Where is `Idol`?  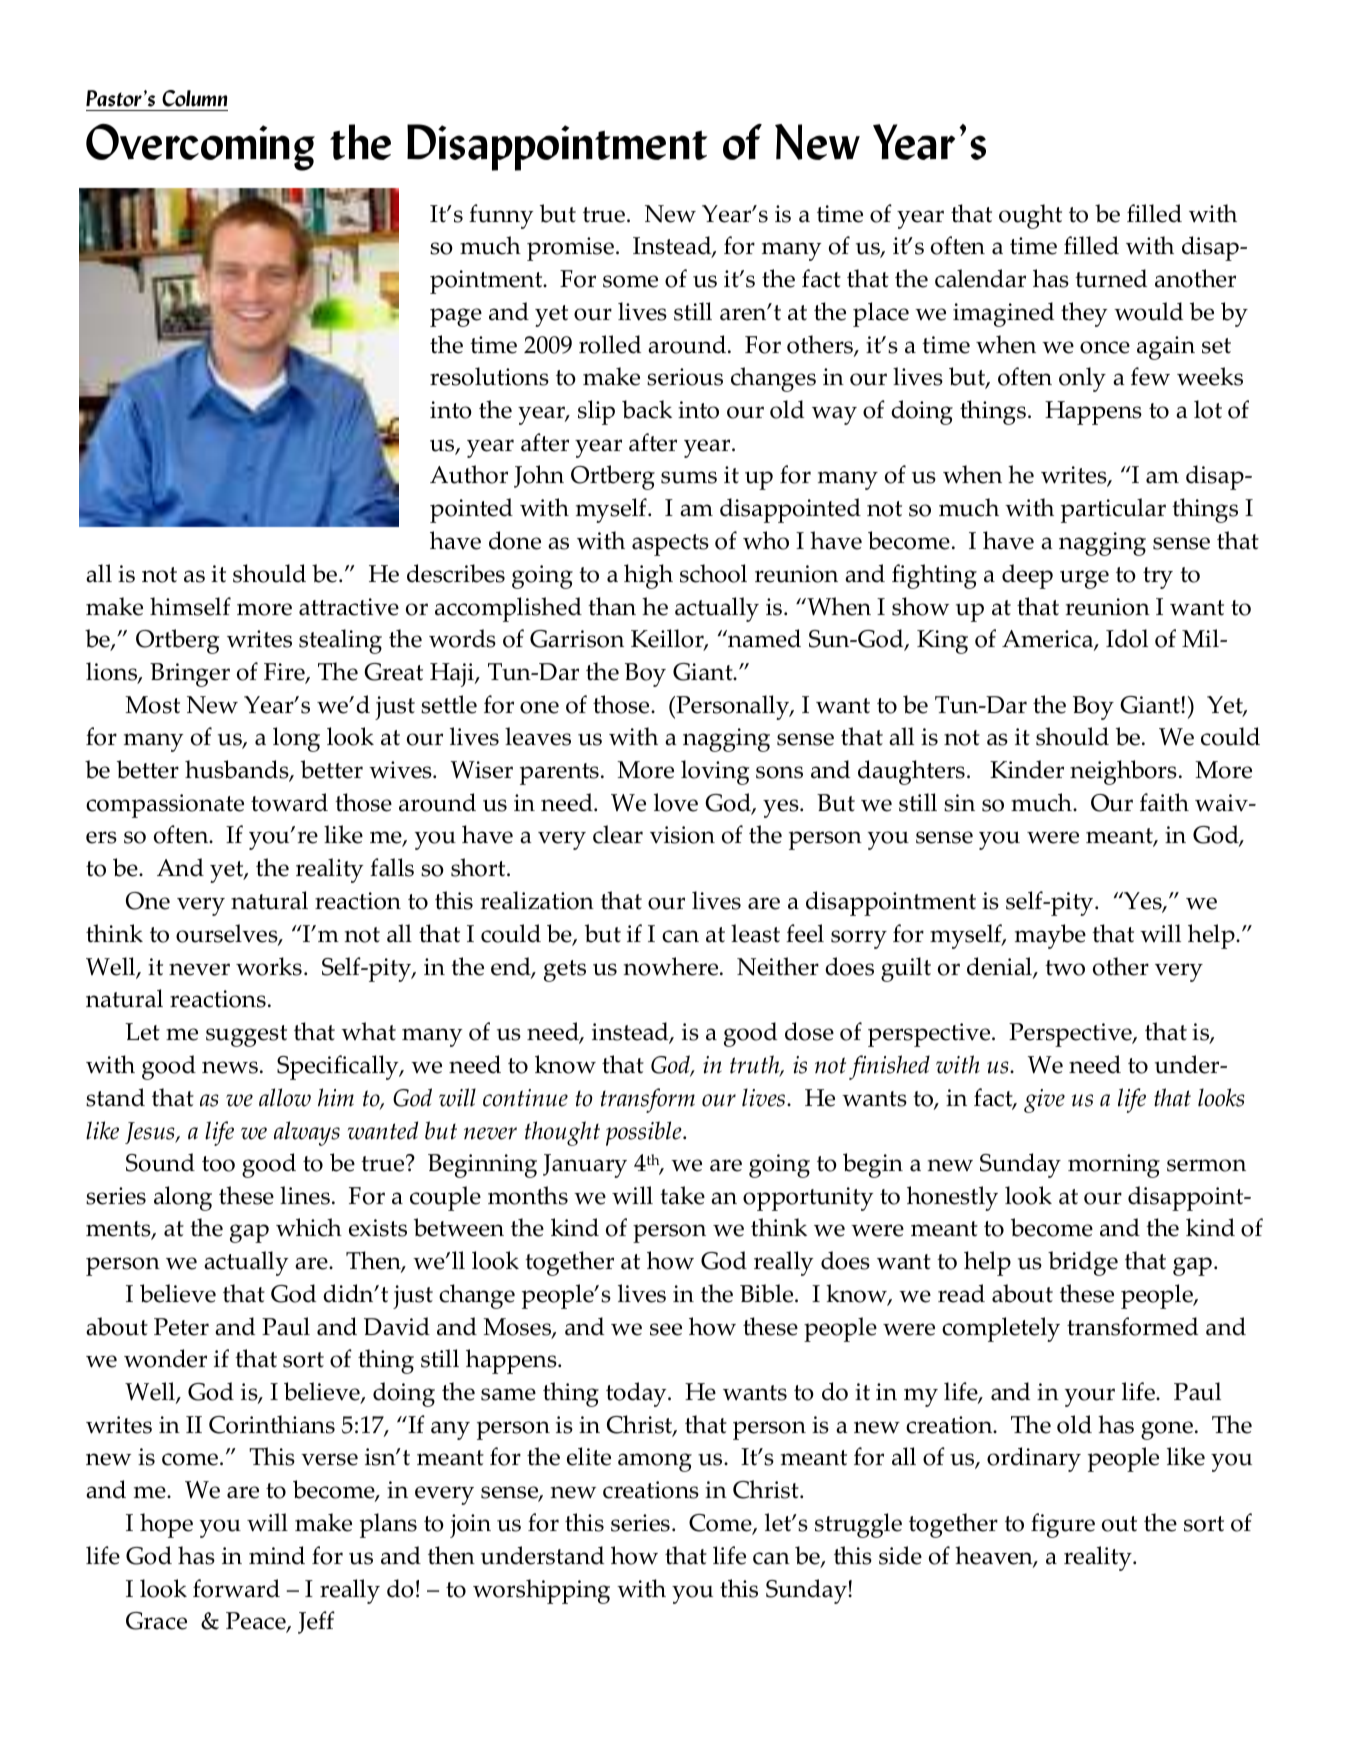 Idol is located at coordinates (1127, 638).
